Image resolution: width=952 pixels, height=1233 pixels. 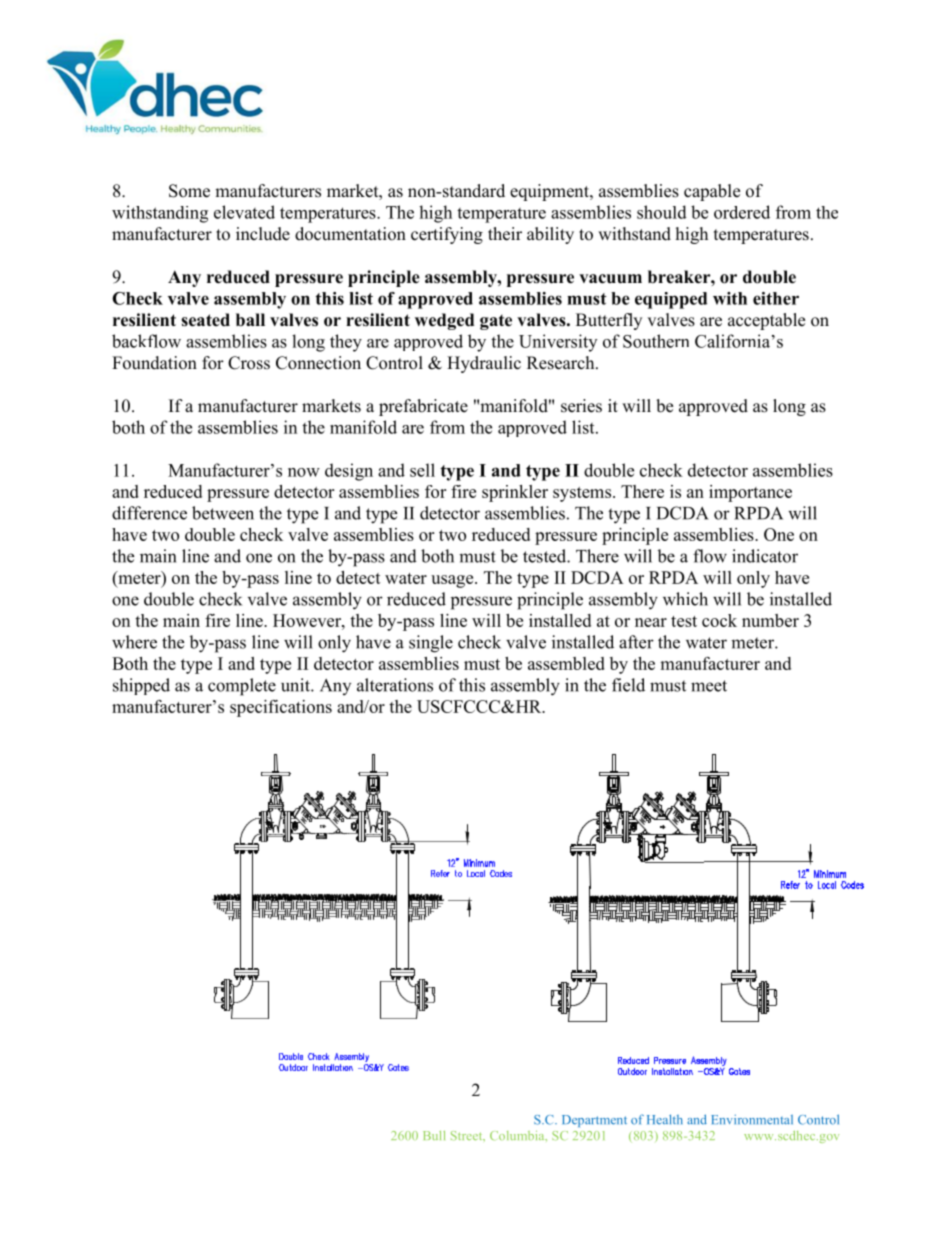 What do you see at coordinates (422, 470) in the screenshot?
I see `sell` at bounding box center [422, 470].
